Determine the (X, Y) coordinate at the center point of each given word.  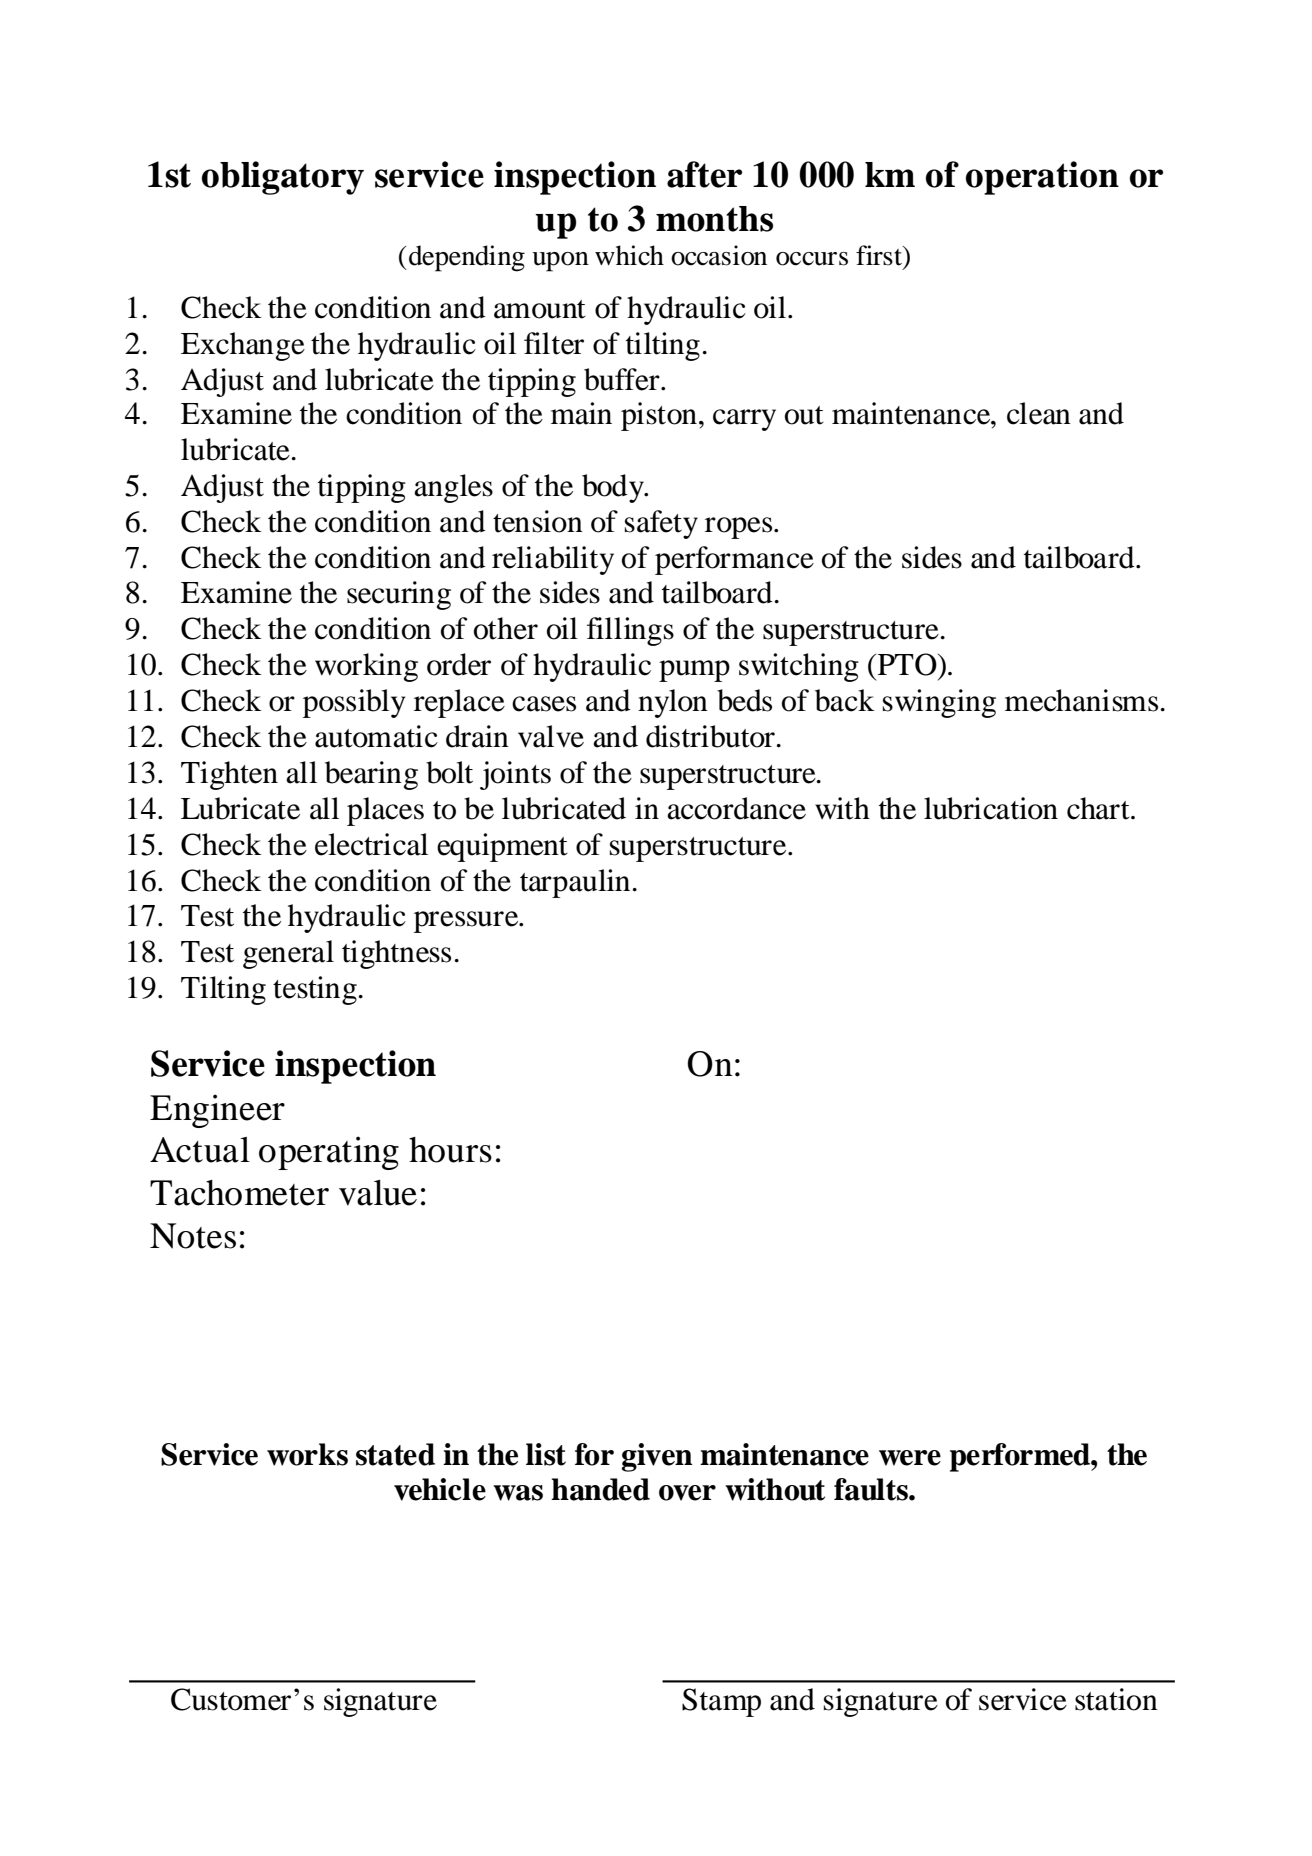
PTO (907, 664)
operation (1042, 178)
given (657, 1457)
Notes (193, 1236)
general (288, 954)
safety (661, 524)
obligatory (283, 178)
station (1116, 1699)
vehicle (440, 1489)
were (910, 1458)
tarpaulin (575, 883)
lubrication (991, 808)
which (629, 255)
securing (399, 595)
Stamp (721, 1702)
